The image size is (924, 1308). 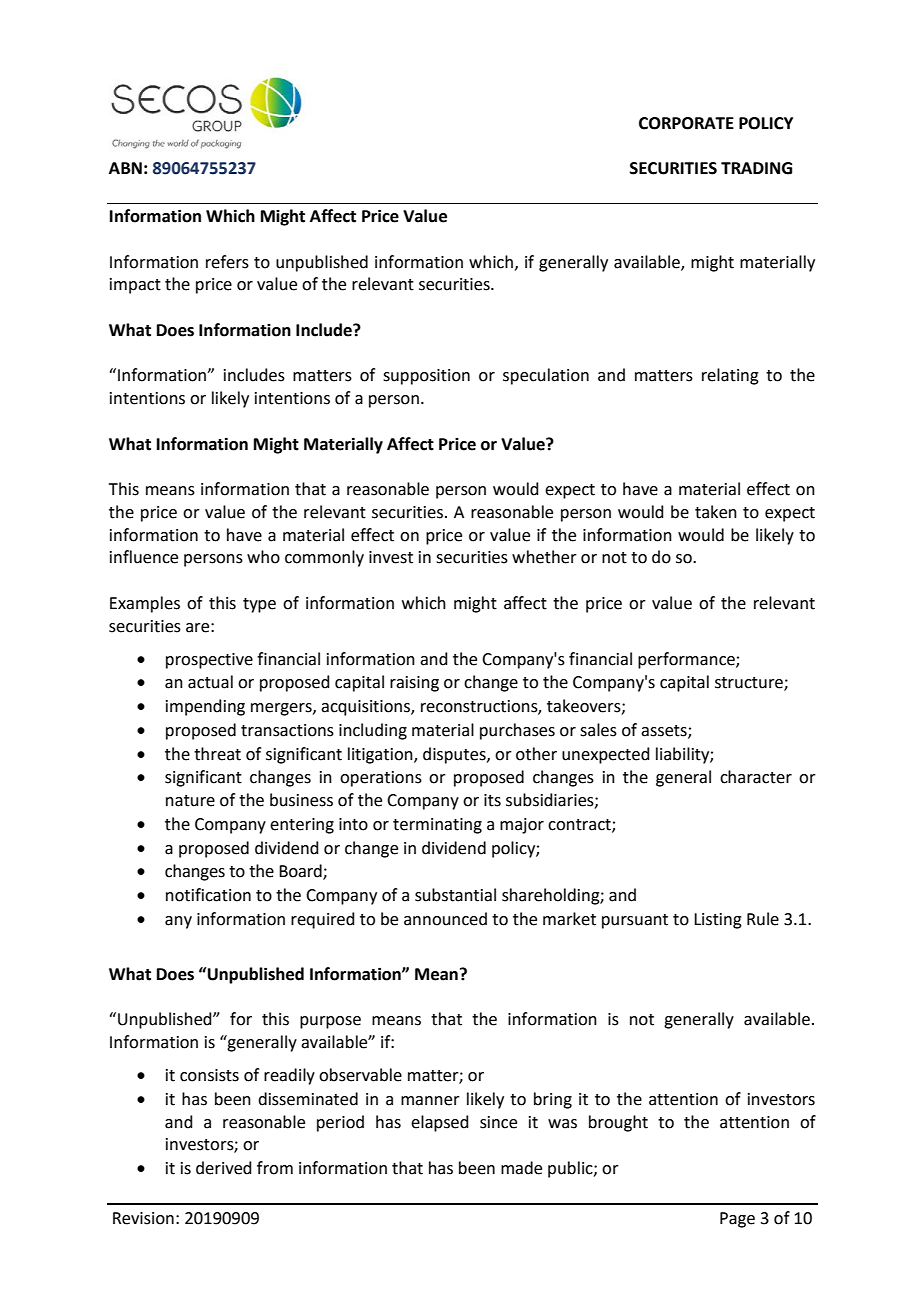 I want to click on taken, so click(x=716, y=512).
